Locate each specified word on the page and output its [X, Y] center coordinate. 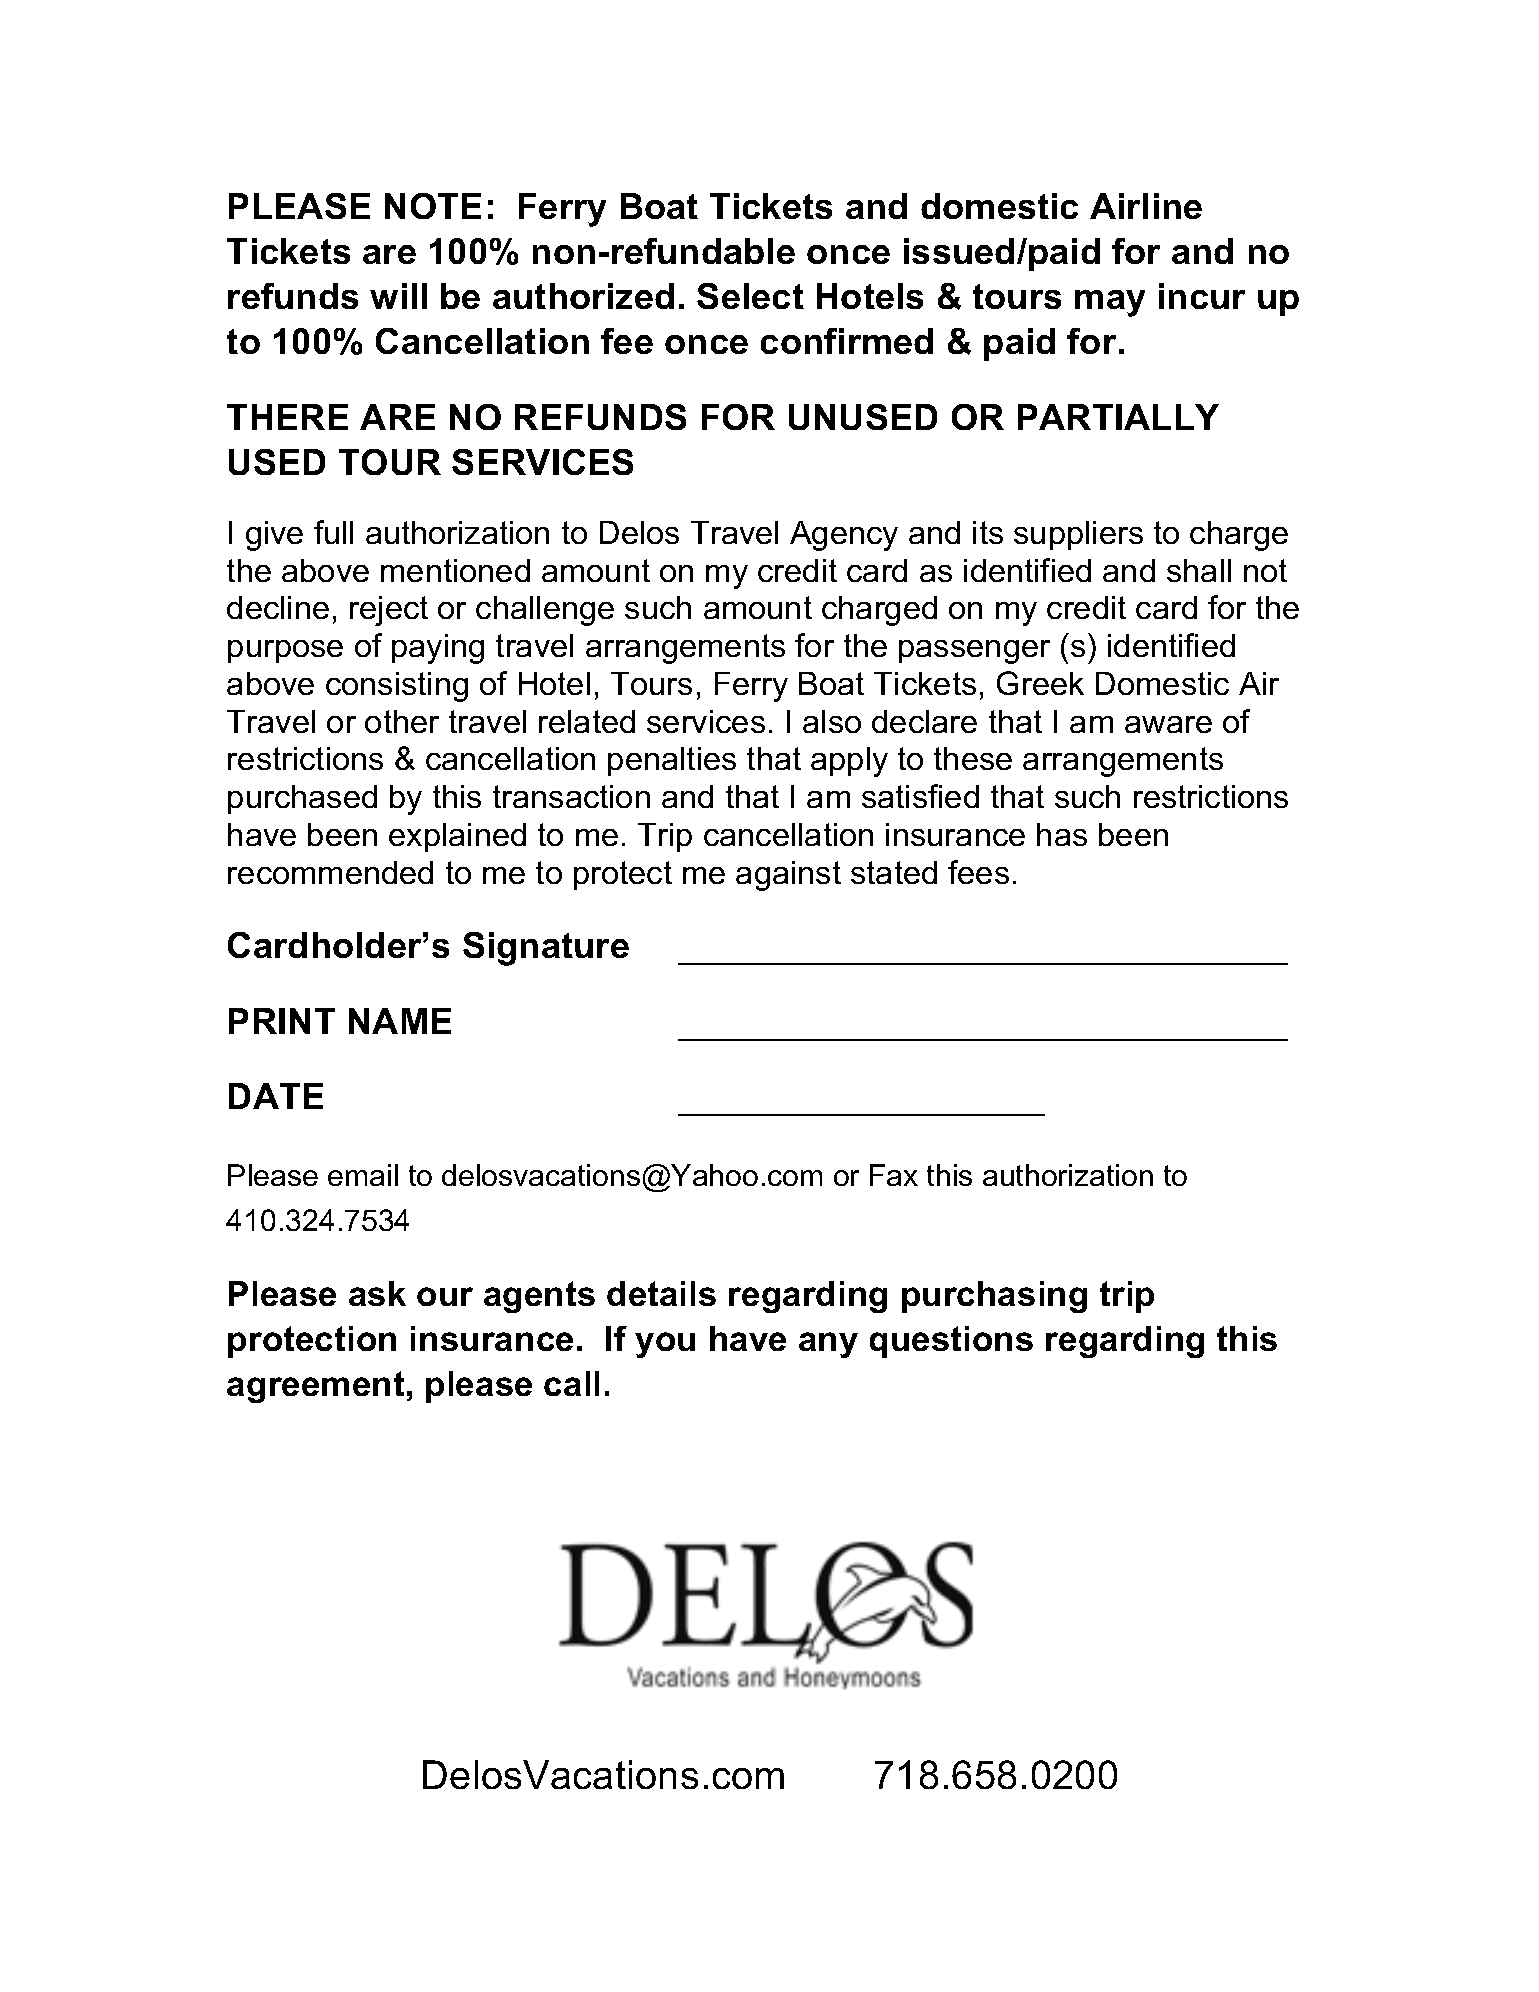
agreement [315, 1387]
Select [750, 296]
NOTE [433, 206]
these [973, 758]
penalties [672, 761]
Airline [1146, 206]
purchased [302, 799]
